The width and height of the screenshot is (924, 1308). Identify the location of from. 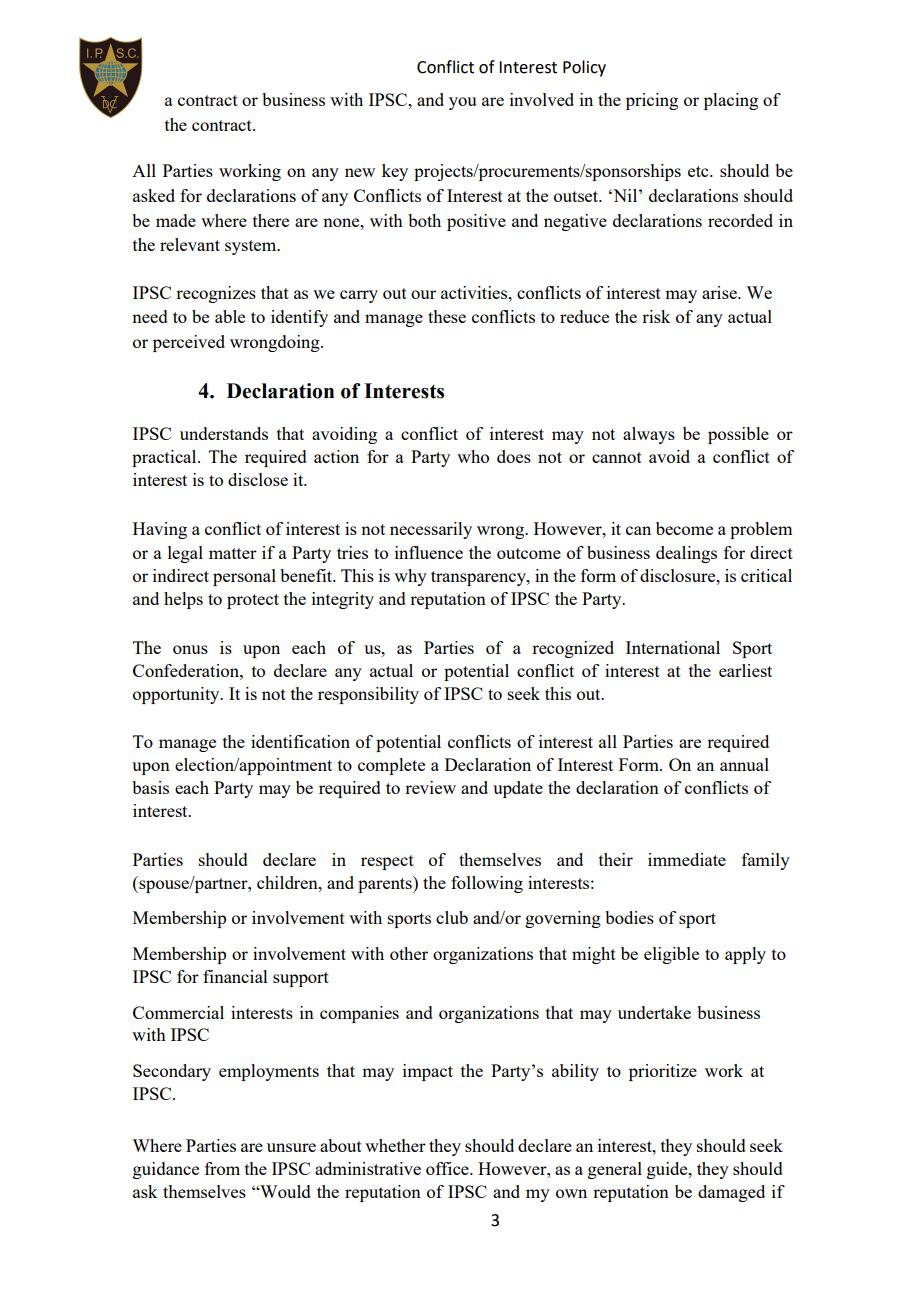
(222, 1168).
